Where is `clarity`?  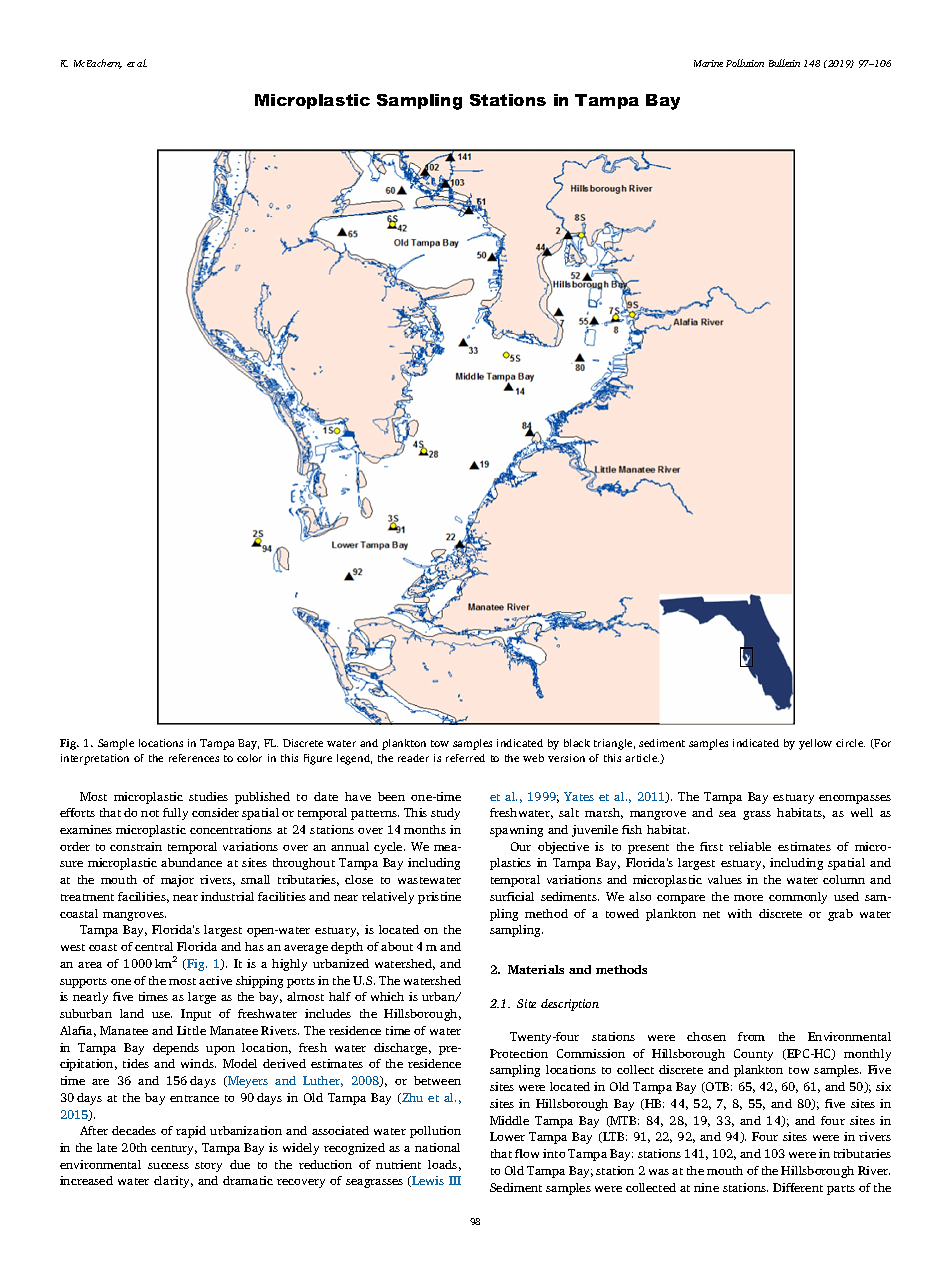
clarity is located at coordinates (173, 1182).
